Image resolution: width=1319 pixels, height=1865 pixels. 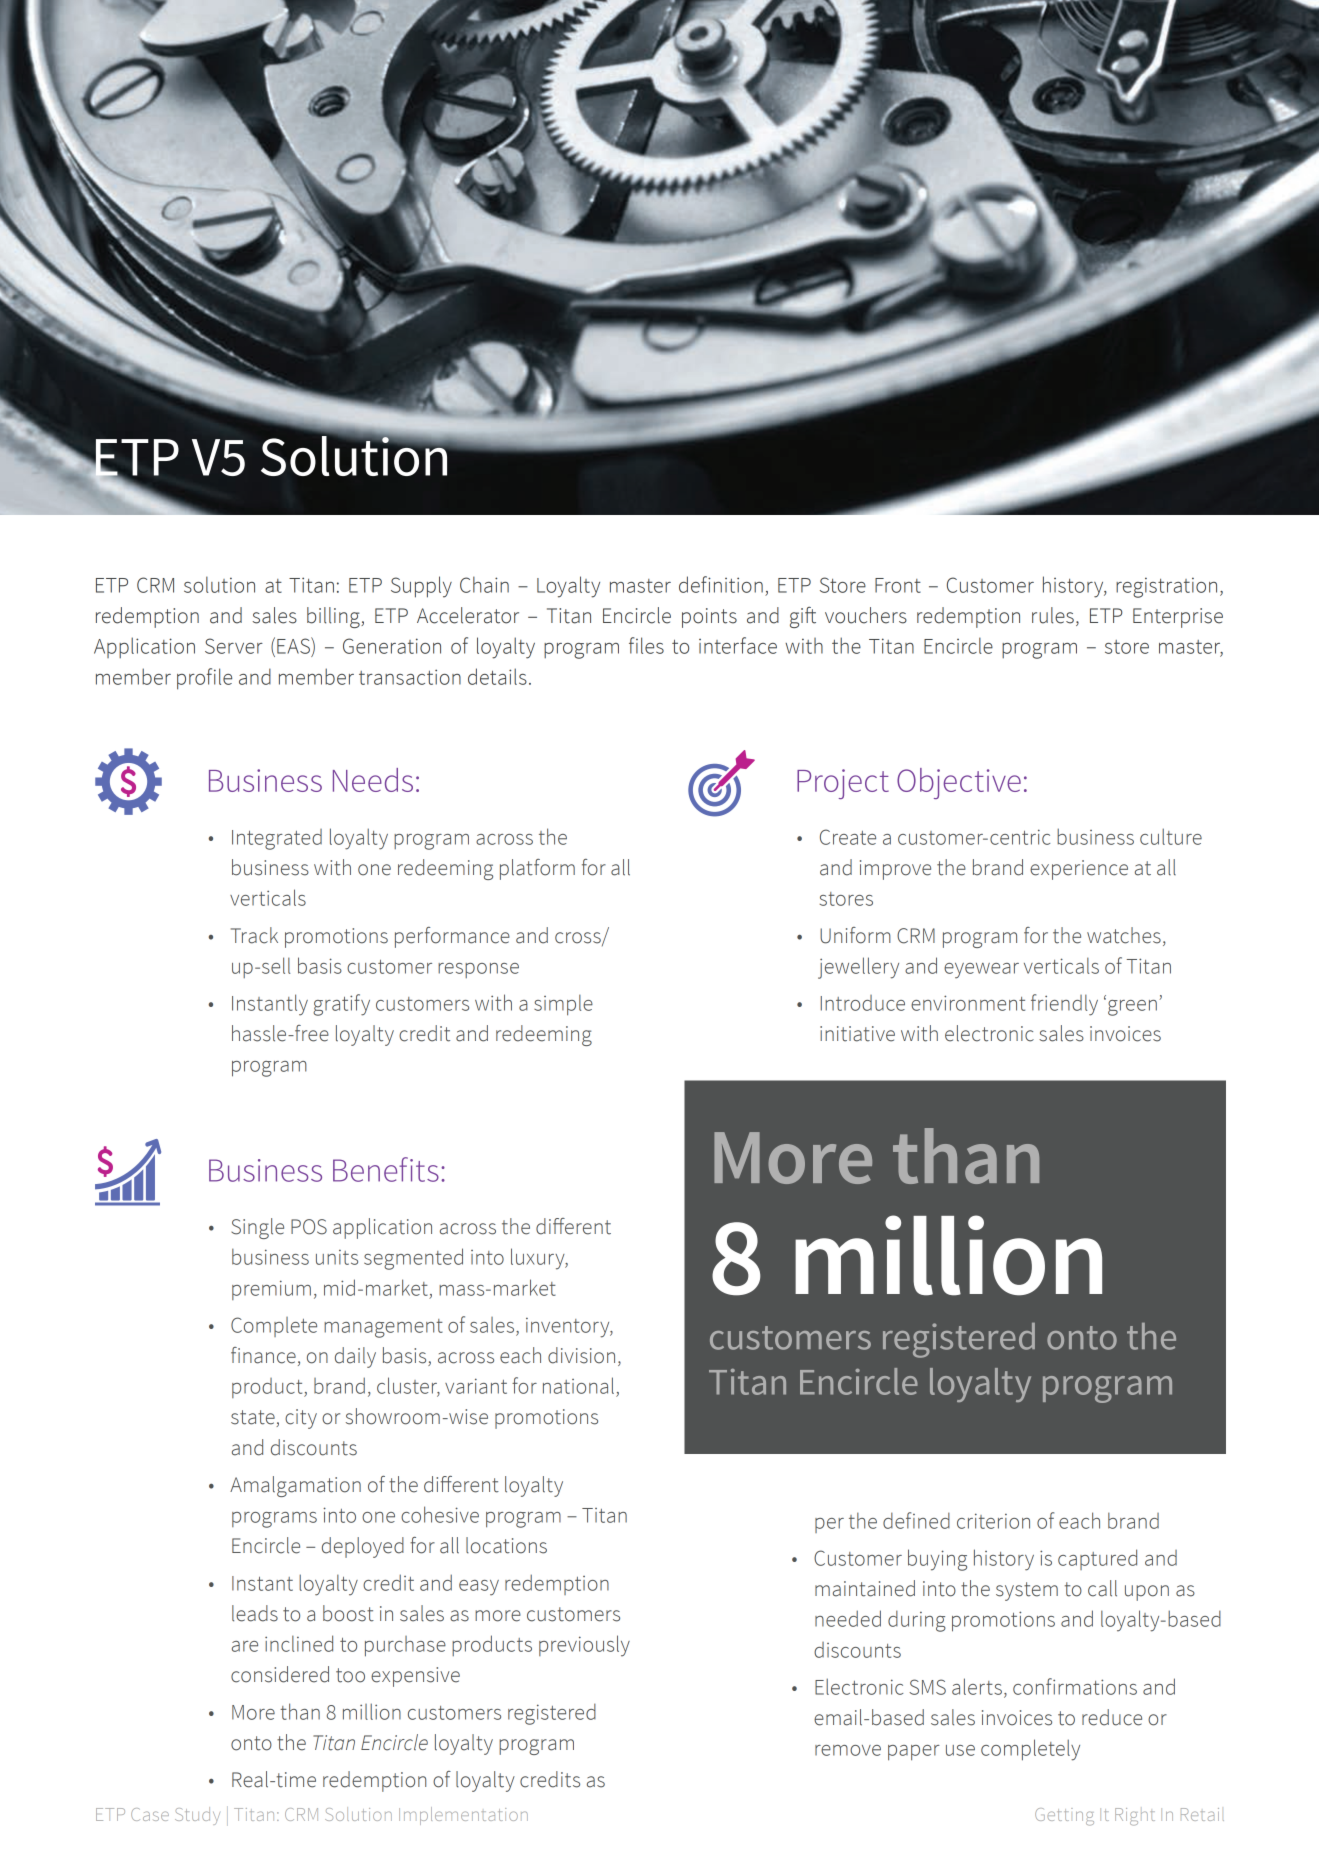 What do you see at coordinates (334, 617) in the screenshot?
I see `billing` at bounding box center [334, 617].
